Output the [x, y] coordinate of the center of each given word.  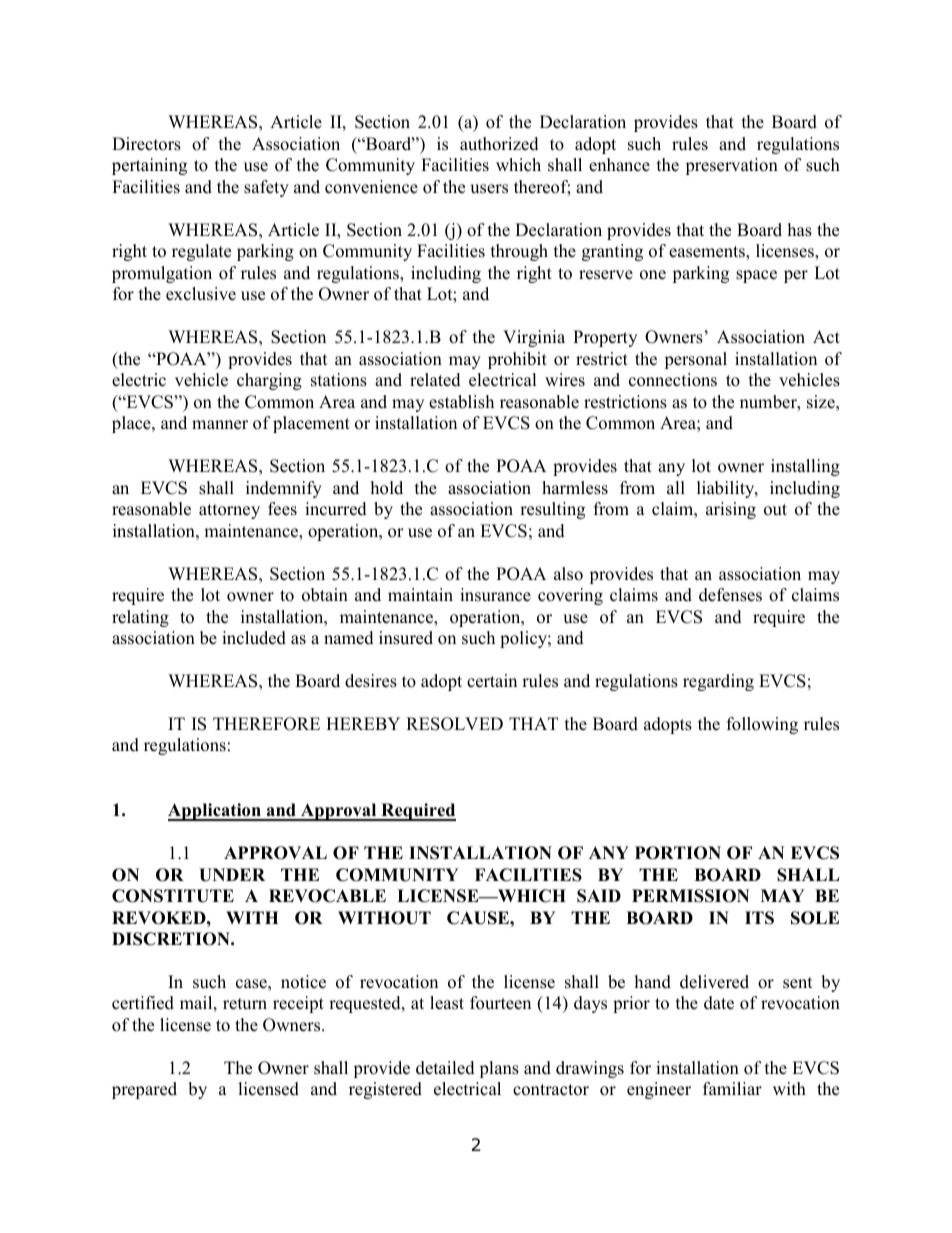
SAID [599, 896]
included [254, 638]
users [489, 189]
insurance [495, 595]
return [245, 1004]
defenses [730, 595]
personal [696, 360]
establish [461, 402]
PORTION [678, 853]
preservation [732, 166]
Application [215, 812]
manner [220, 425]
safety [266, 188]
